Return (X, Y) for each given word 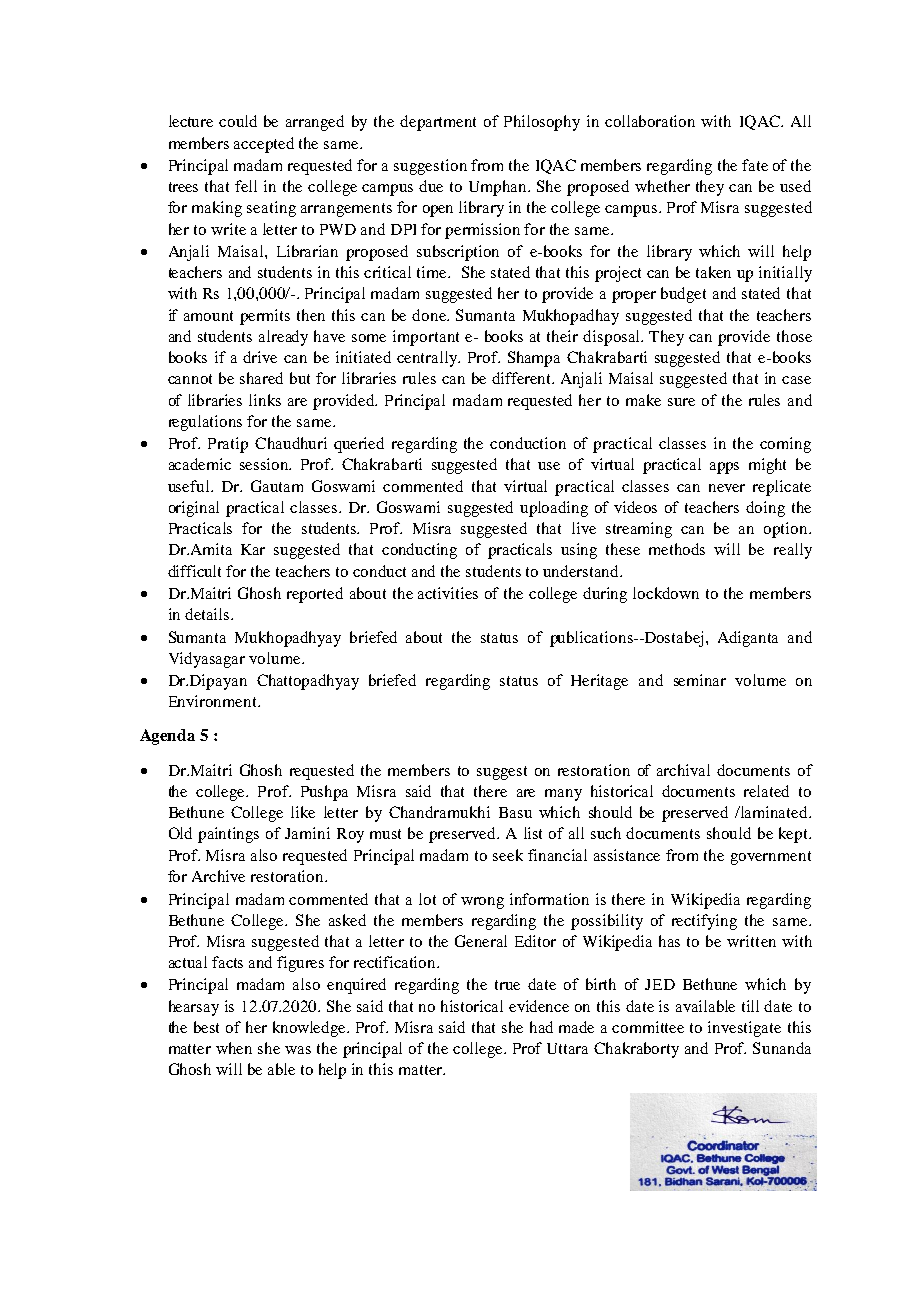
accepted (264, 145)
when (234, 1048)
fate (755, 165)
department (438, 123)
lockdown (666, 593)
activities (448, 593)
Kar (253, 549)
